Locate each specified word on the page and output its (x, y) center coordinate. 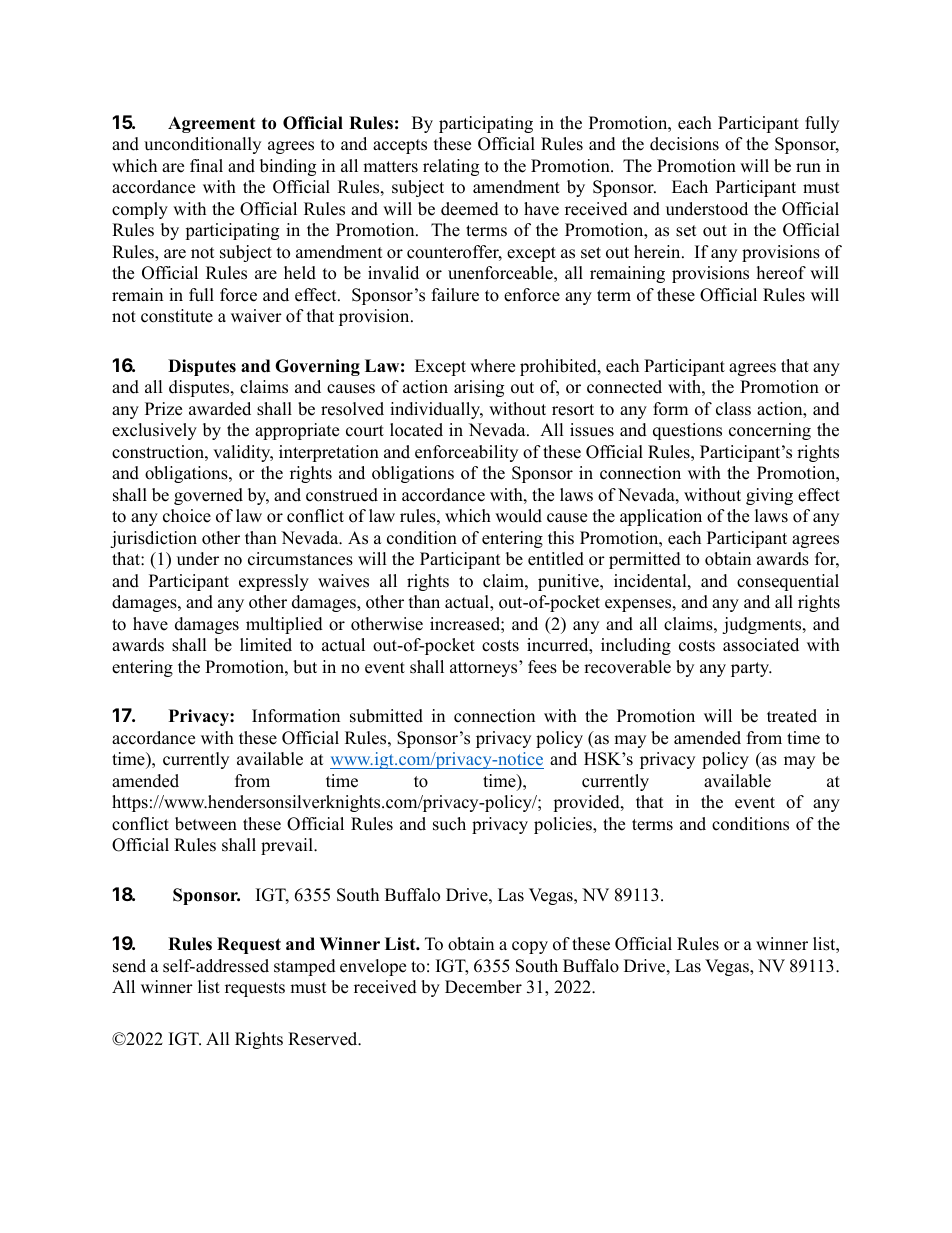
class (733, 409)
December (483, 987)
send (129, 966)
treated (792, 716)
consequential (788, 582)
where (492, 366)
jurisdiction (153, 539)
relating (451, 167)
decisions (684, 144)
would (518, 516)
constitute (177, 316)
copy (530, 947)
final (206, 165)
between (206, 824)
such (449, 824)
